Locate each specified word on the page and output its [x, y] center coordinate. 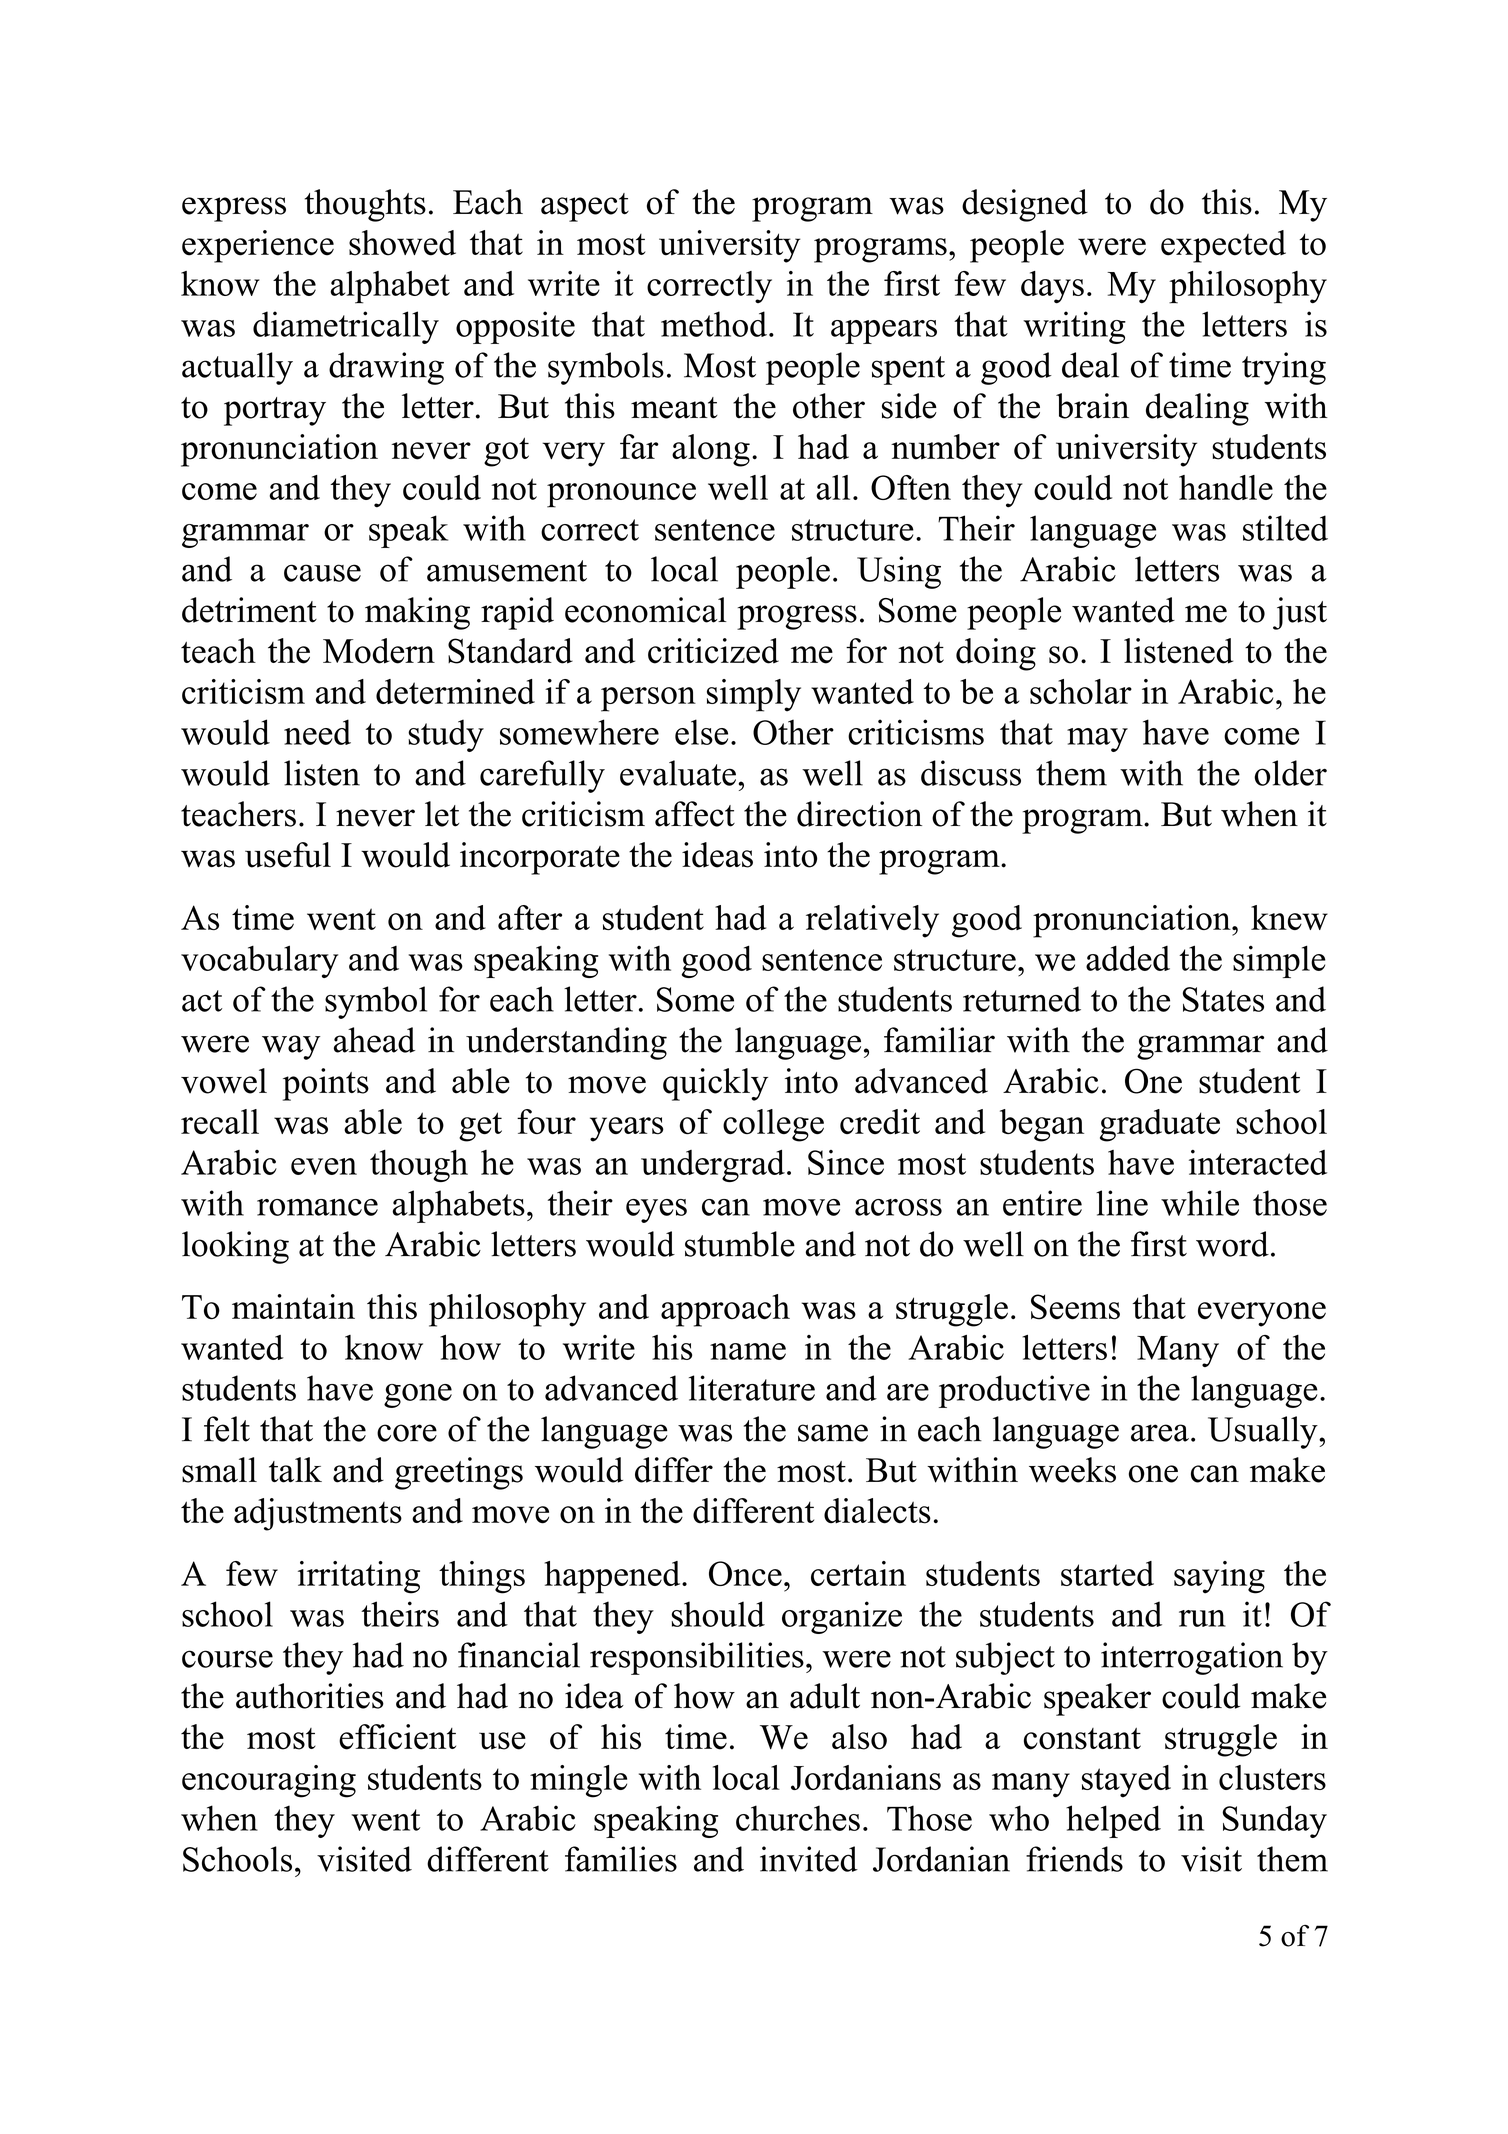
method [714, 324]
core [407, 1433]
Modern [379, 651]
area [1160, 1433]
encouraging [269, 1781]
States [1223, 999]
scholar [1081, 691]
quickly [715, 1084]
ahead [374, 1040]
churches [798, 1818]
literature [752, 1388]
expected [1223, 246]
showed [402, 243]
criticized [713, 651]
